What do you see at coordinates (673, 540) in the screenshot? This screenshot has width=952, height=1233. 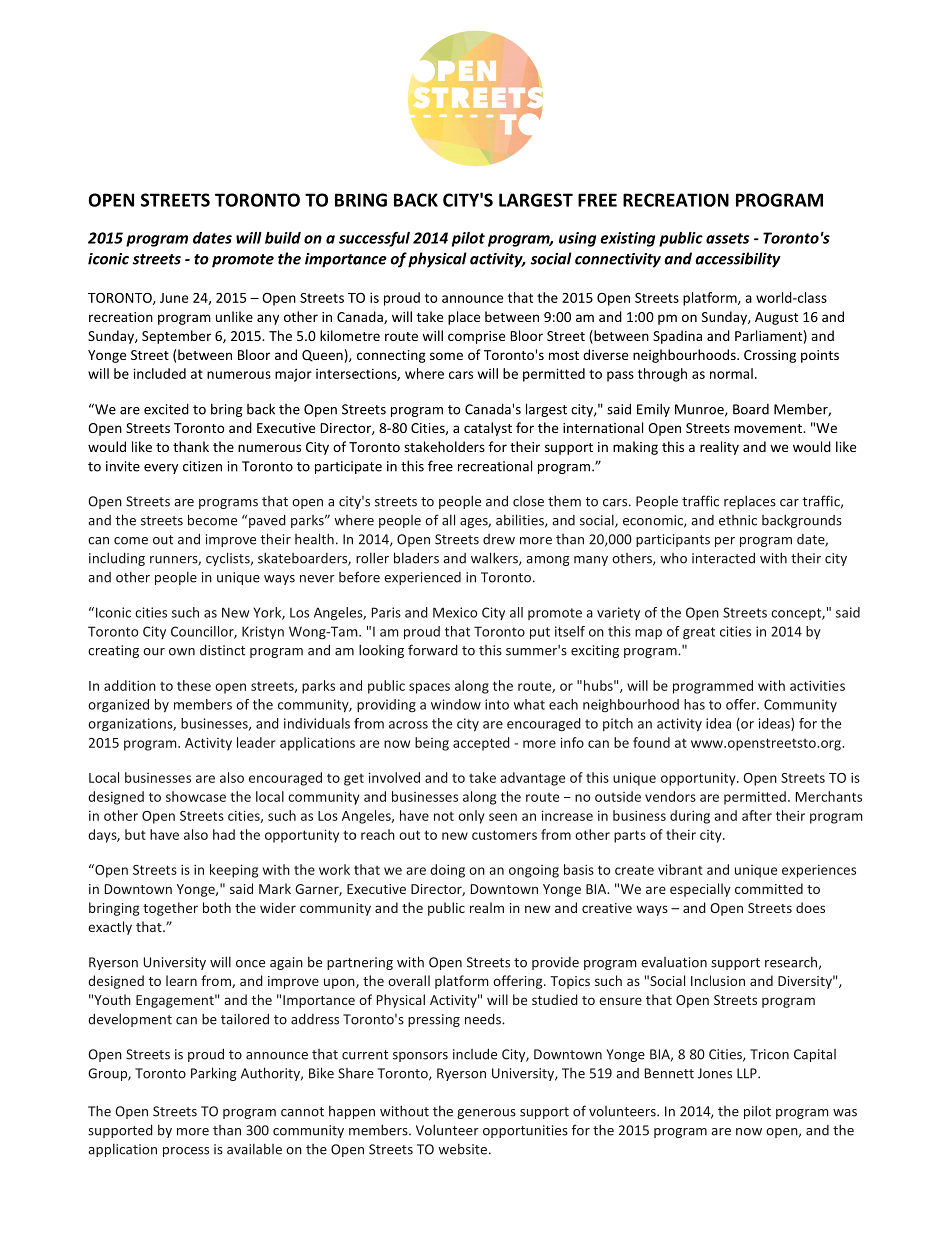 I see `participants` at bounding box center [673, 540].
